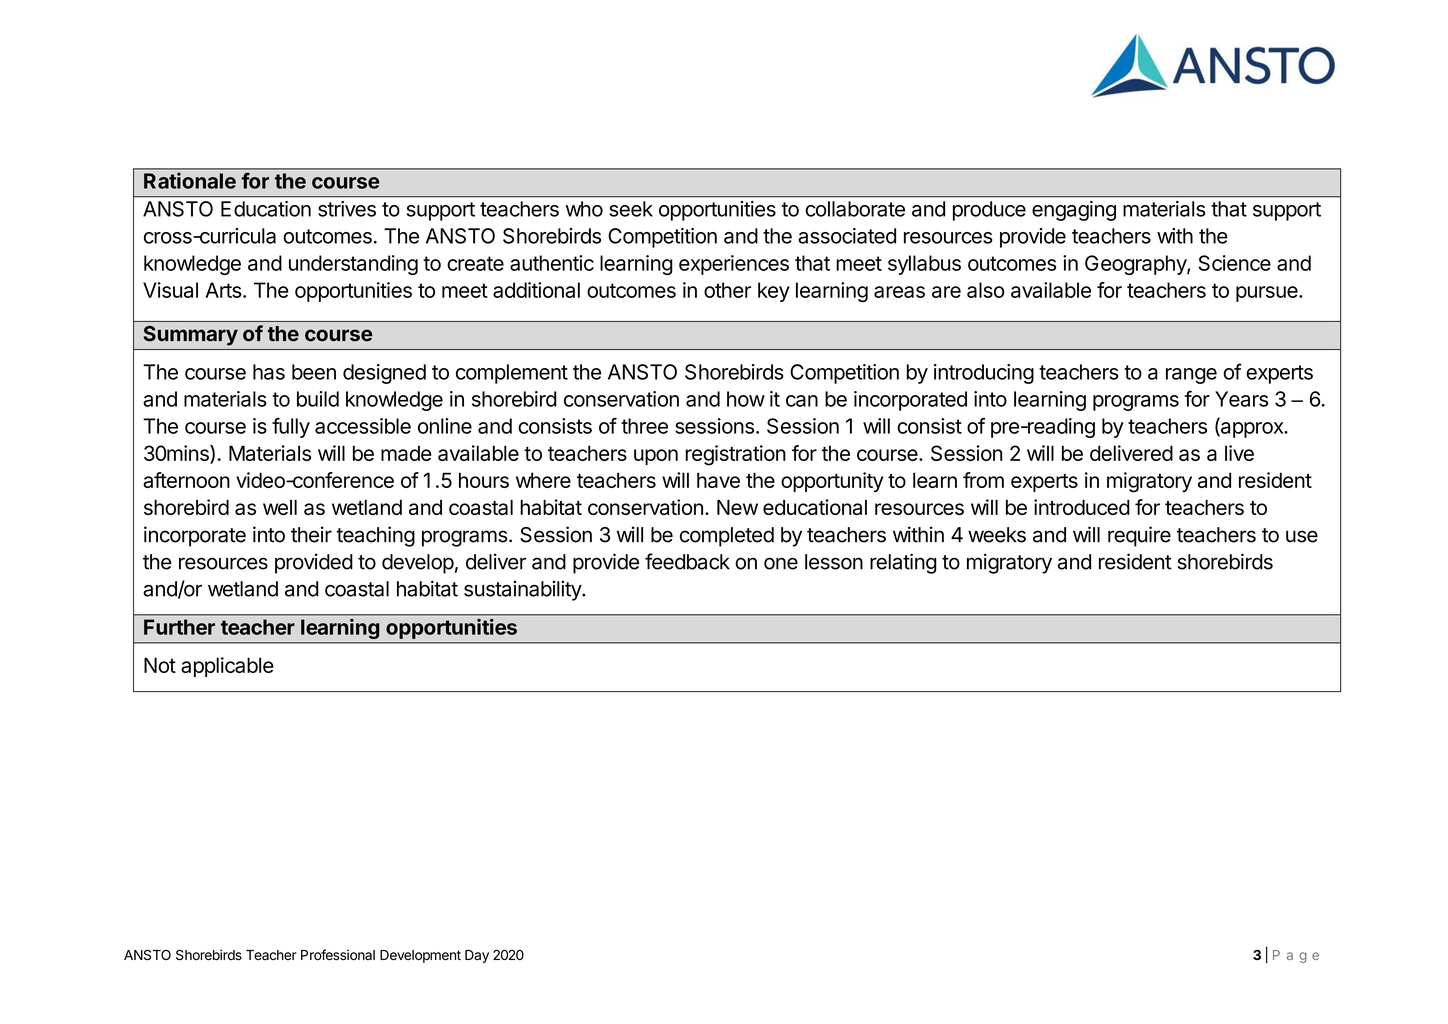 The image size is (1448, 1024). Describe the element at coordinates (347, 209) in the screenshot. I see `strives` at that location.
